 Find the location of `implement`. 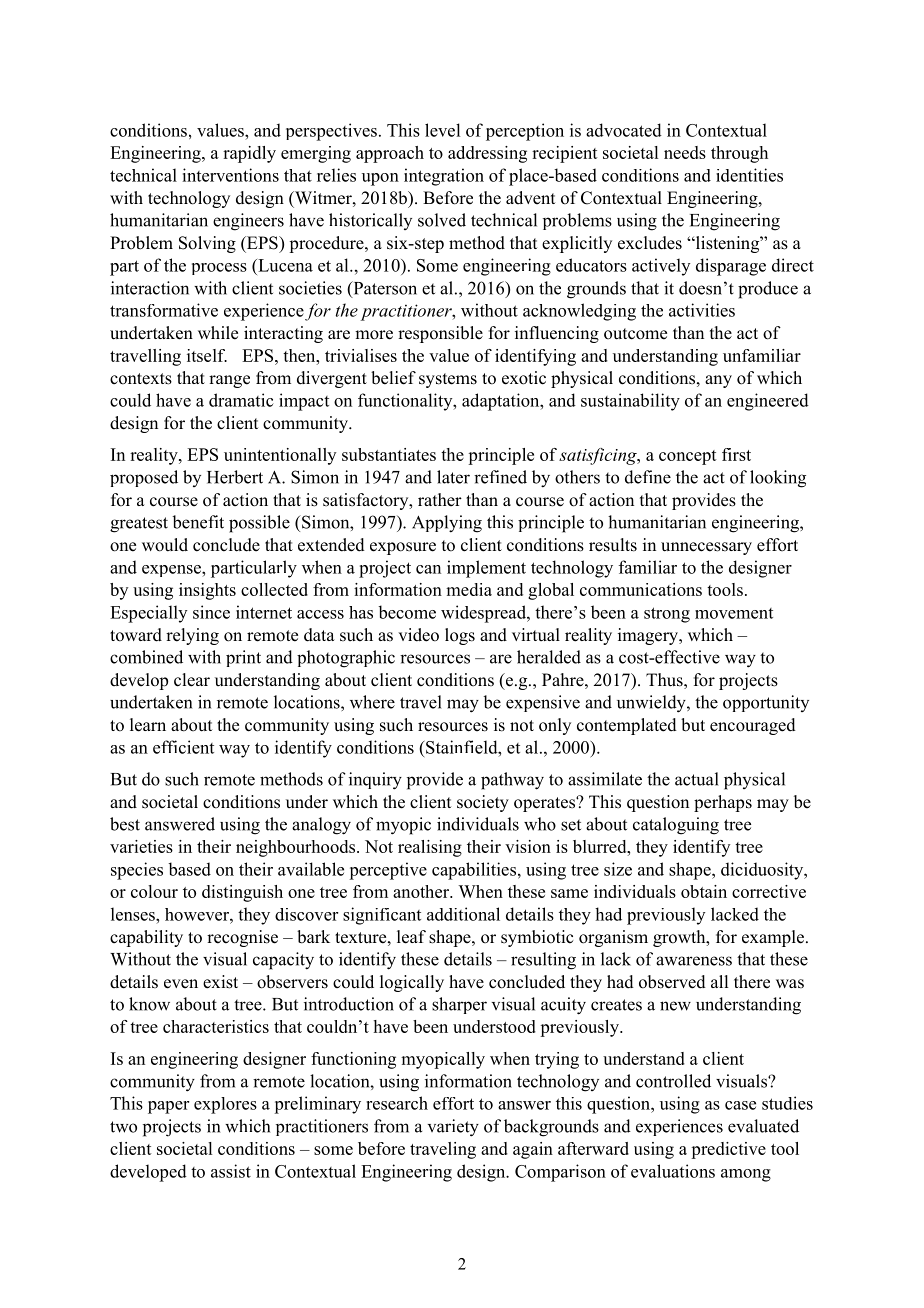

implement is located at coordinates (486, 569).
